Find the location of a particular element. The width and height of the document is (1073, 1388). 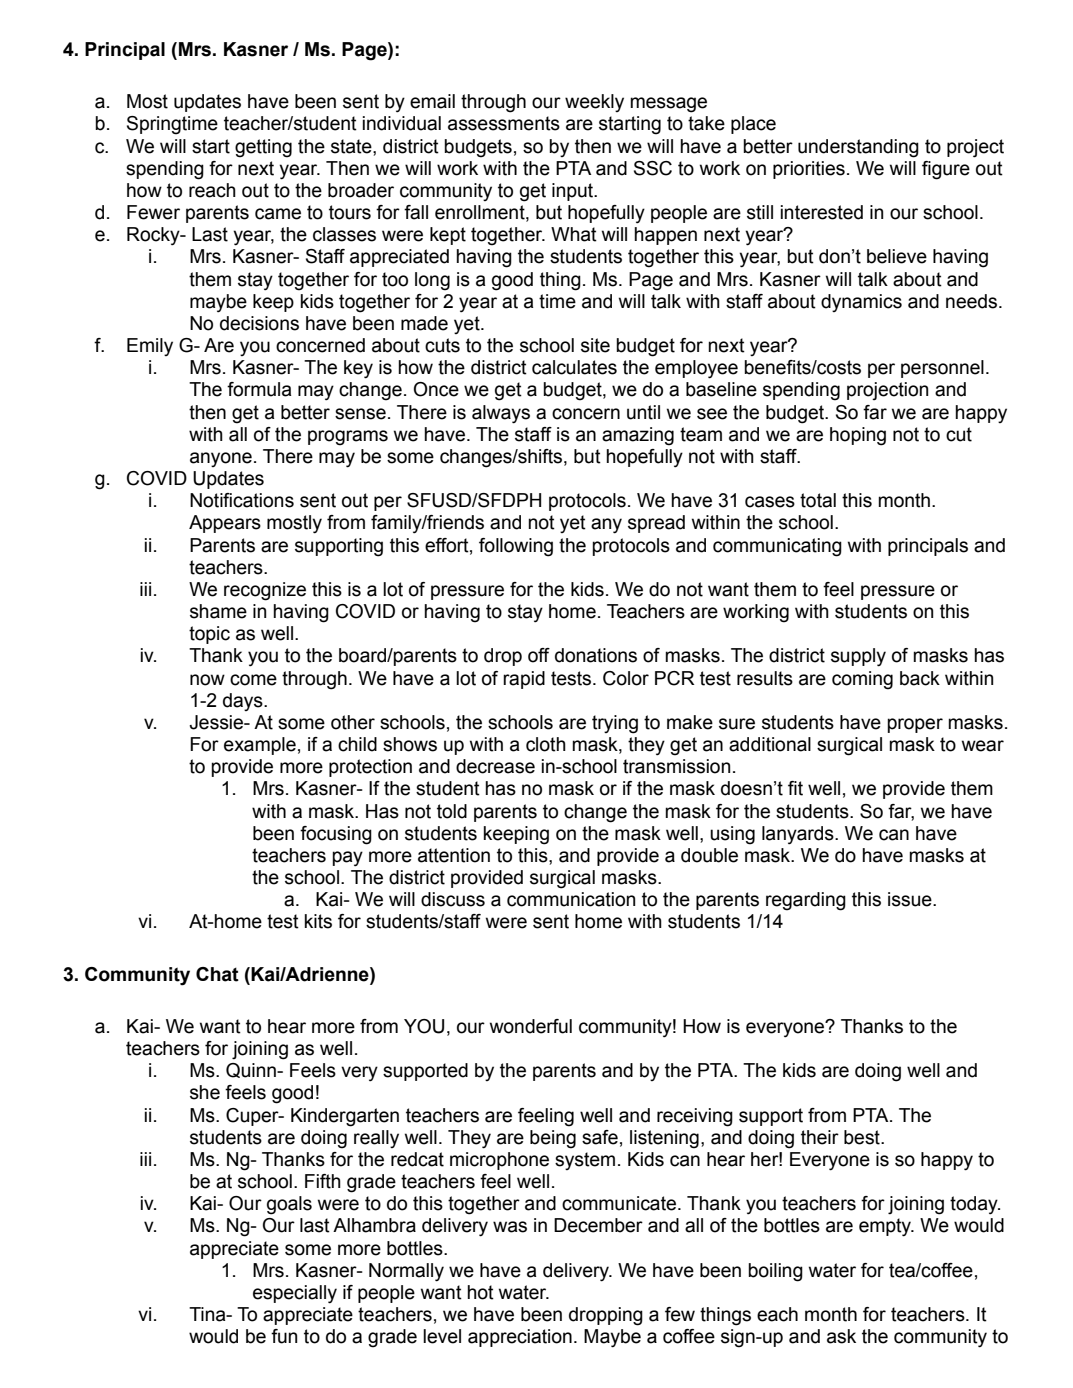

following is located at coordinates (516, 547).
